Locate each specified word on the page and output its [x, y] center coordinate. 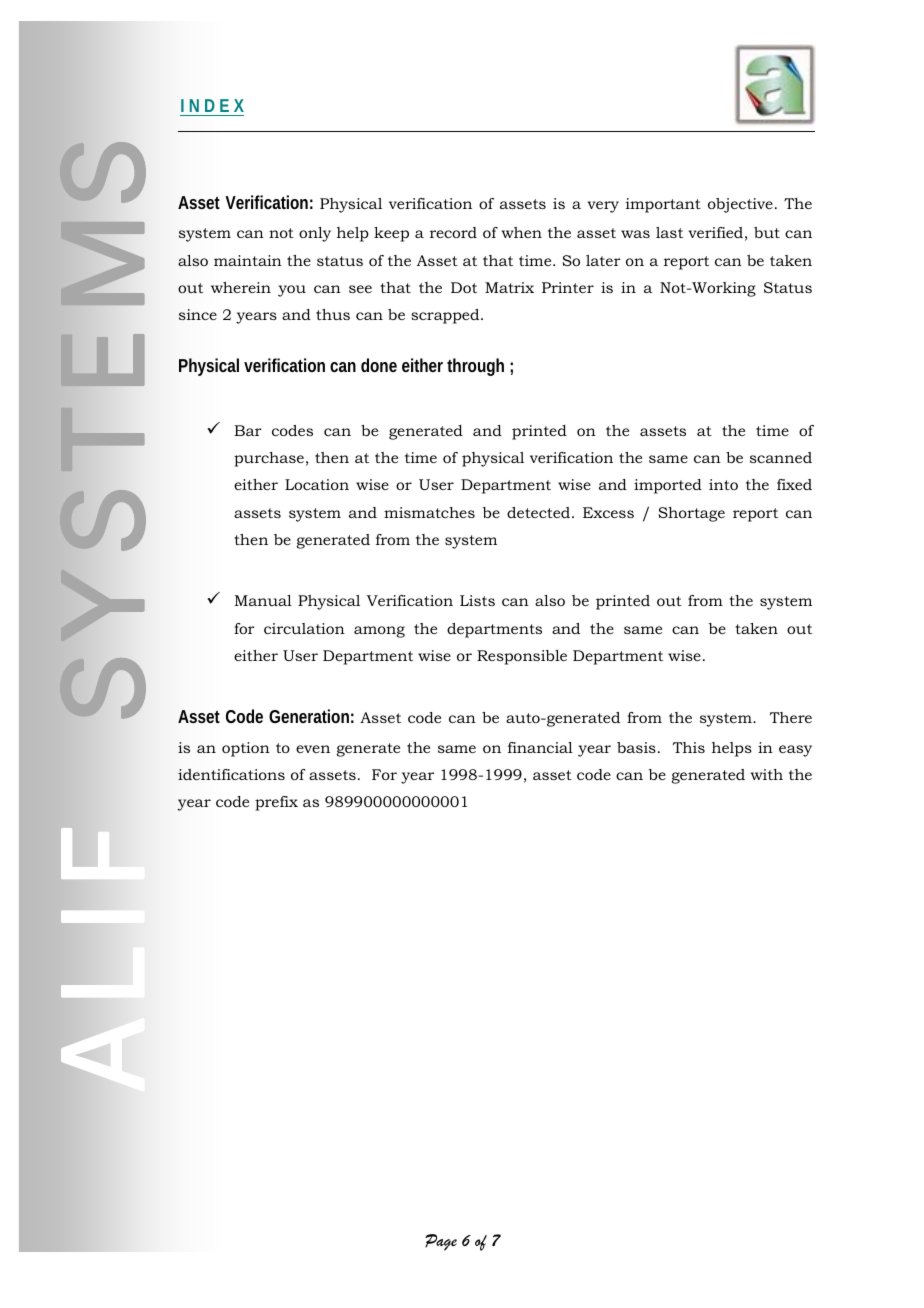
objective [740, 205]
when [522, 232]
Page [441, 1242]
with [767, 774]
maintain [248, 260]
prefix [276, 803]
